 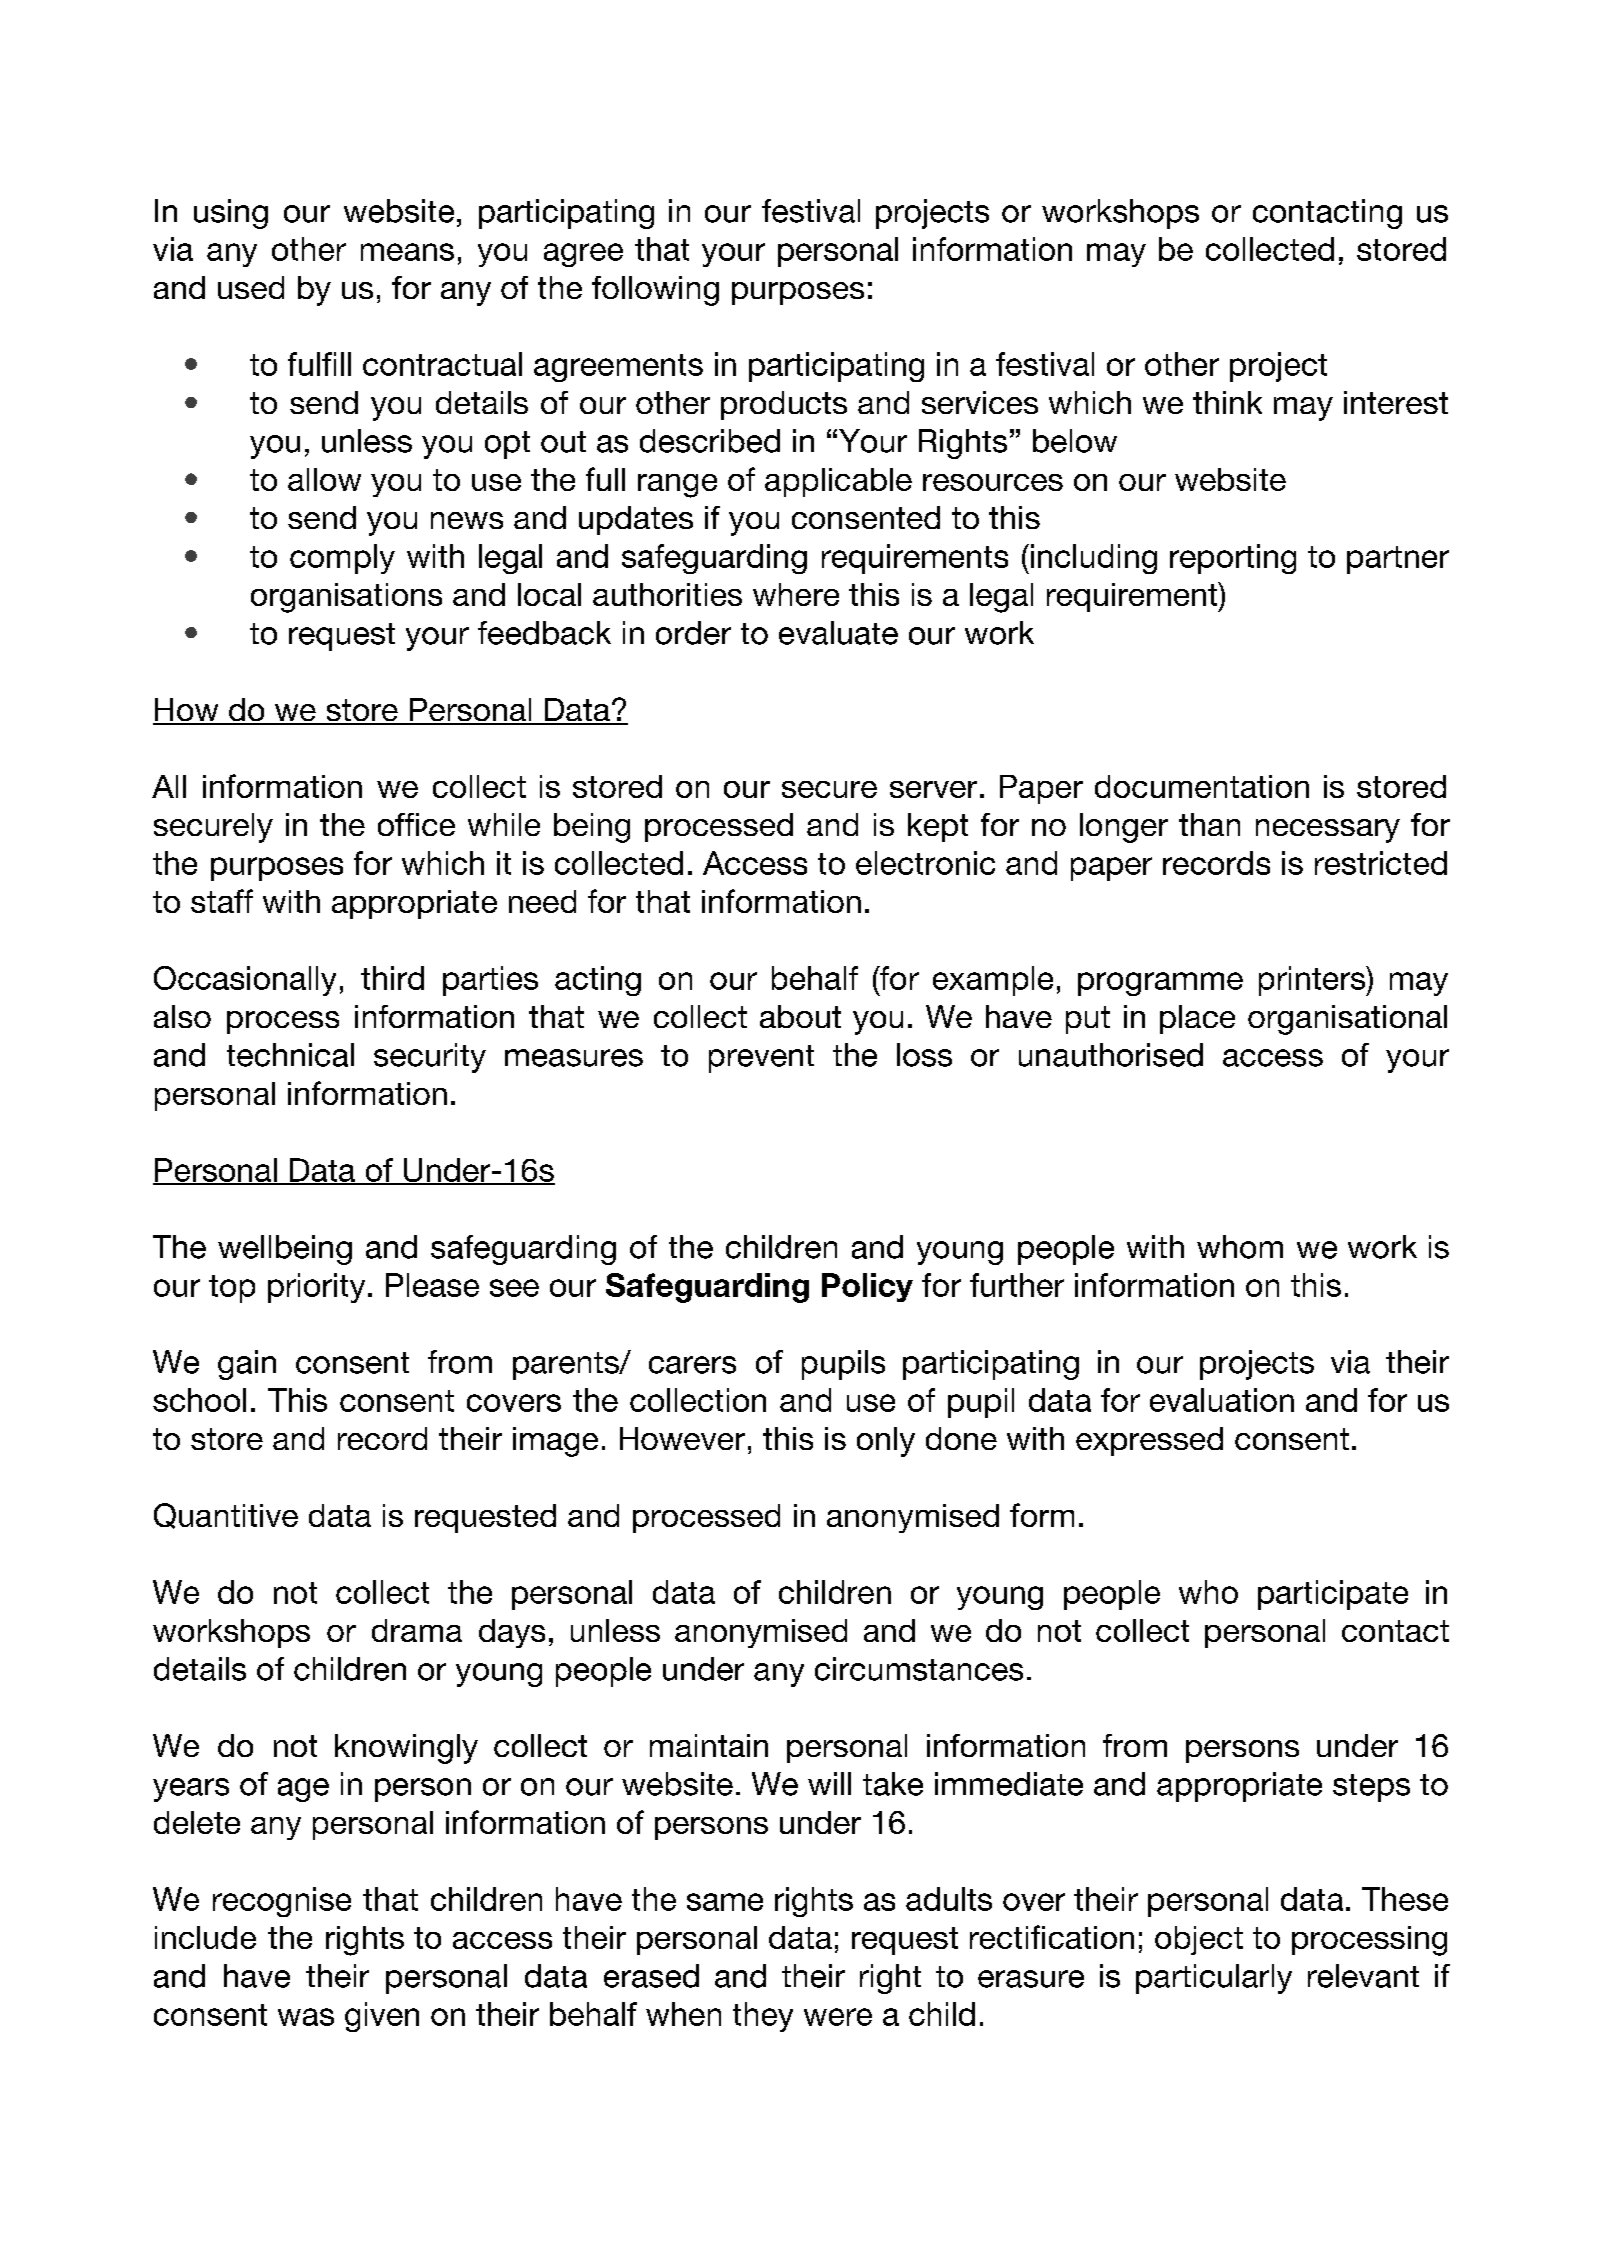 I want to click on was, so click(x=306, y=2017).
